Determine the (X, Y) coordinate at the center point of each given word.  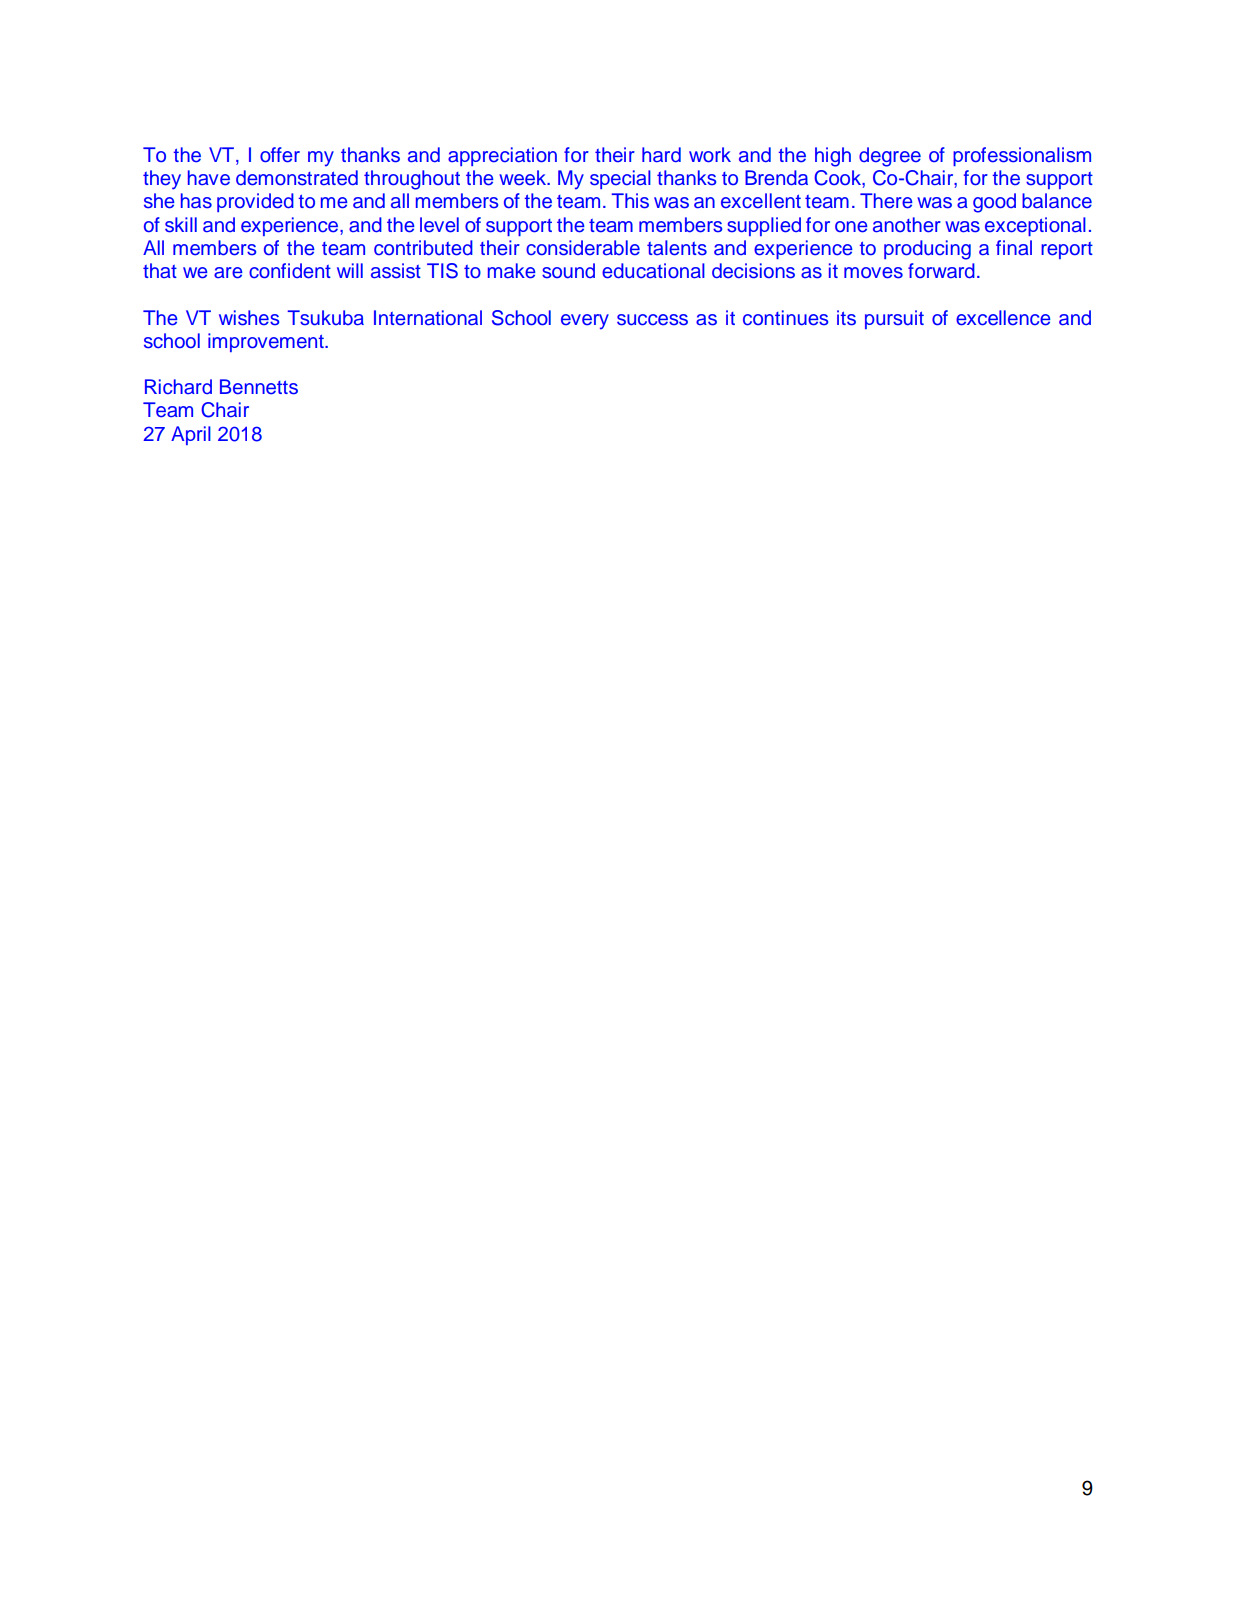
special (620, 179)
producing (927, 250)
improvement (267, 342)
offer (280, 155)
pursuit (894, 319)
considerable (583, 248)
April (191, 435)
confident (290, 271)
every (585, 322)
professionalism (1022, 156)
